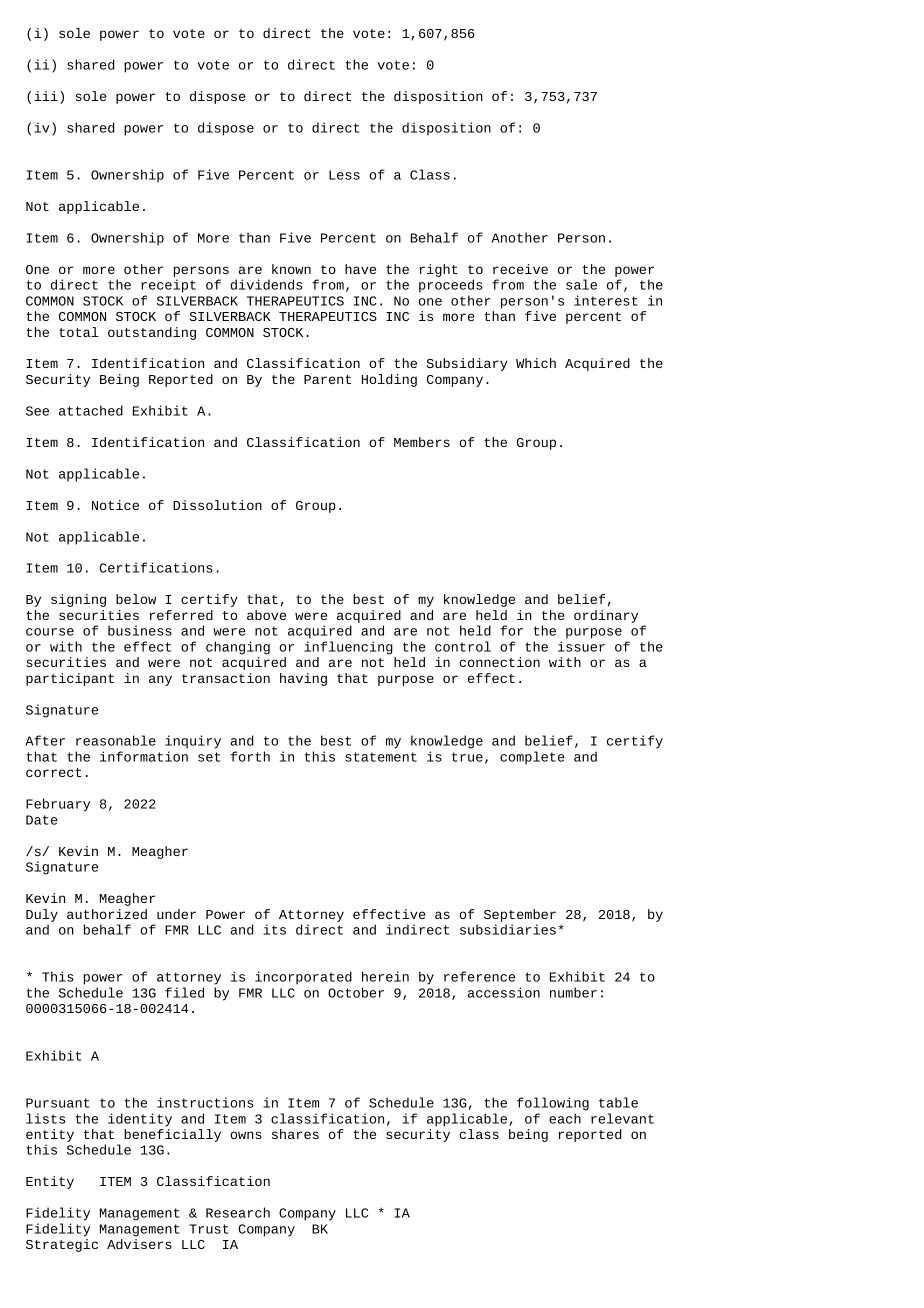  Describe the element at coordinates (70, 679) in the screenshot. I see `participant` at that location.
